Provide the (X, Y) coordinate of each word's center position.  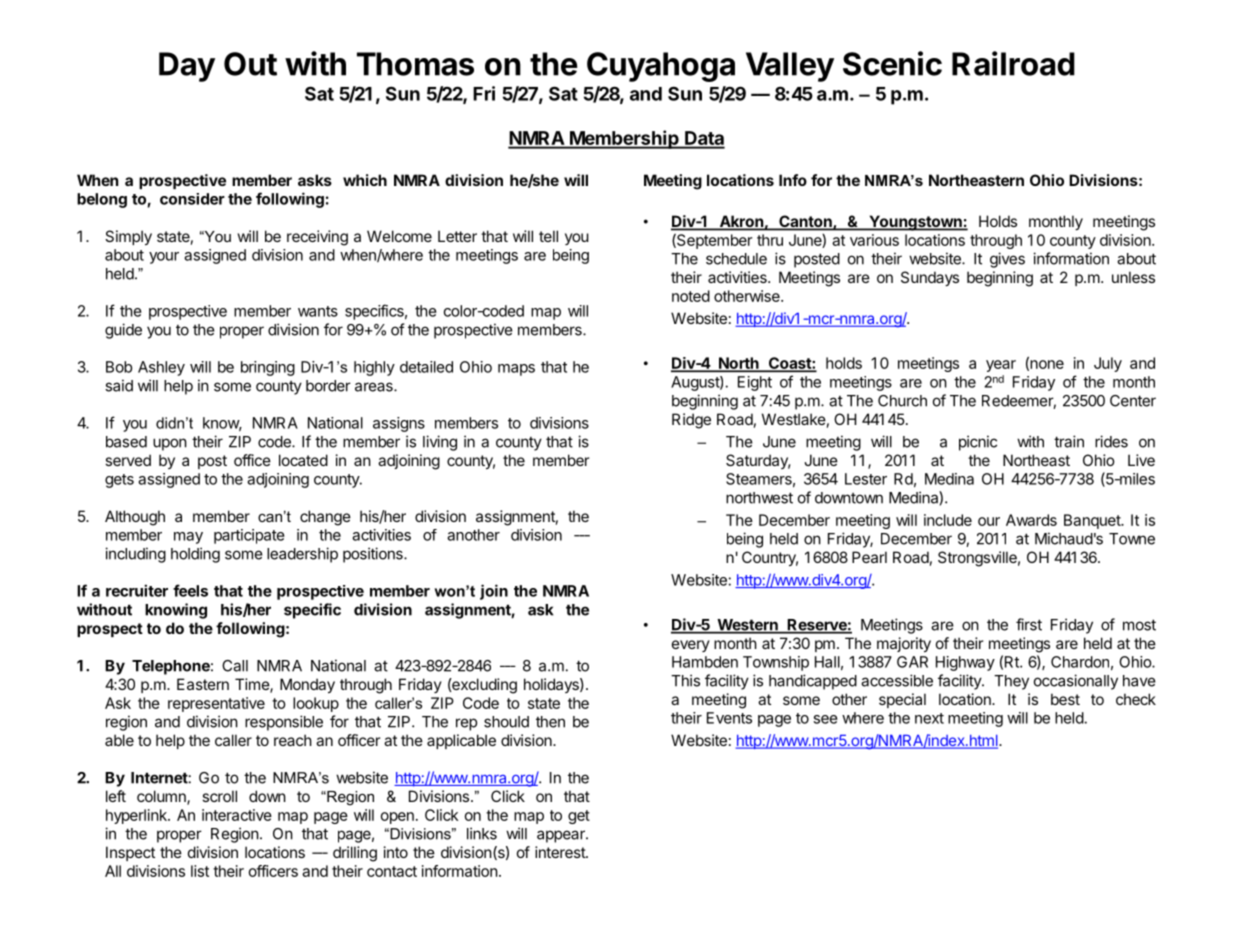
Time (253, 685)
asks (315, 180)
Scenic (892, 63)
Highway (965, 663)
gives (1007, 260)
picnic (978, 443)
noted (691, 296)
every (691, 646)
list (200, 871)
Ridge (691, 421)
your (164, 258)
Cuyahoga (661, 67)
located (303, 460)
